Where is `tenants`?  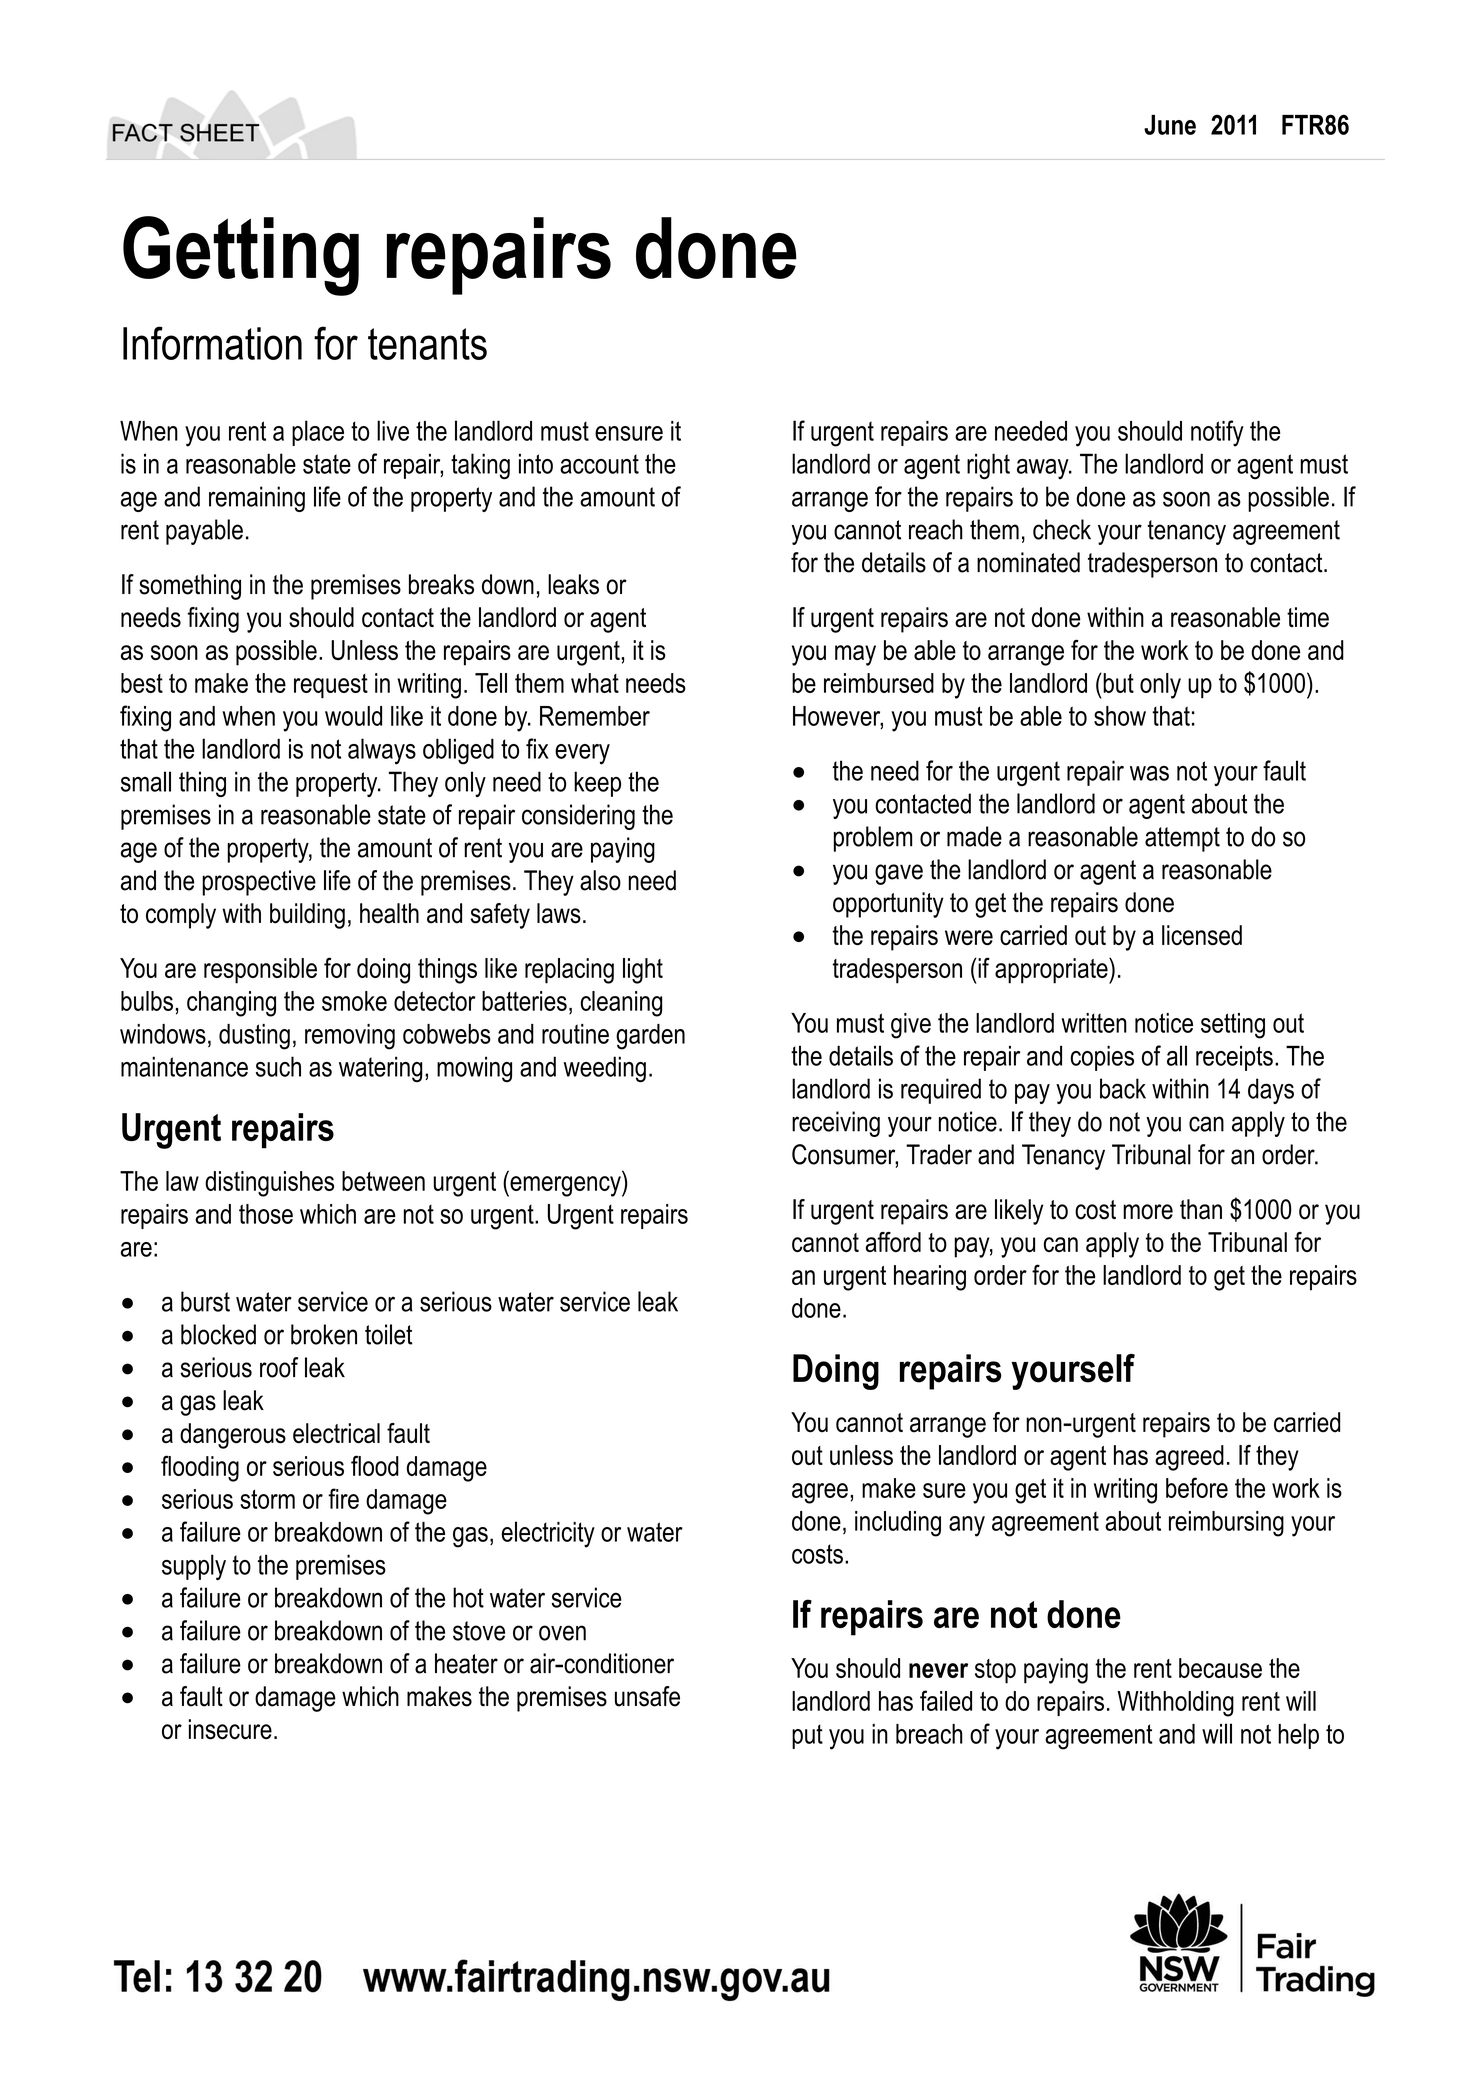 tenants is located at coordinates (427, 344).
